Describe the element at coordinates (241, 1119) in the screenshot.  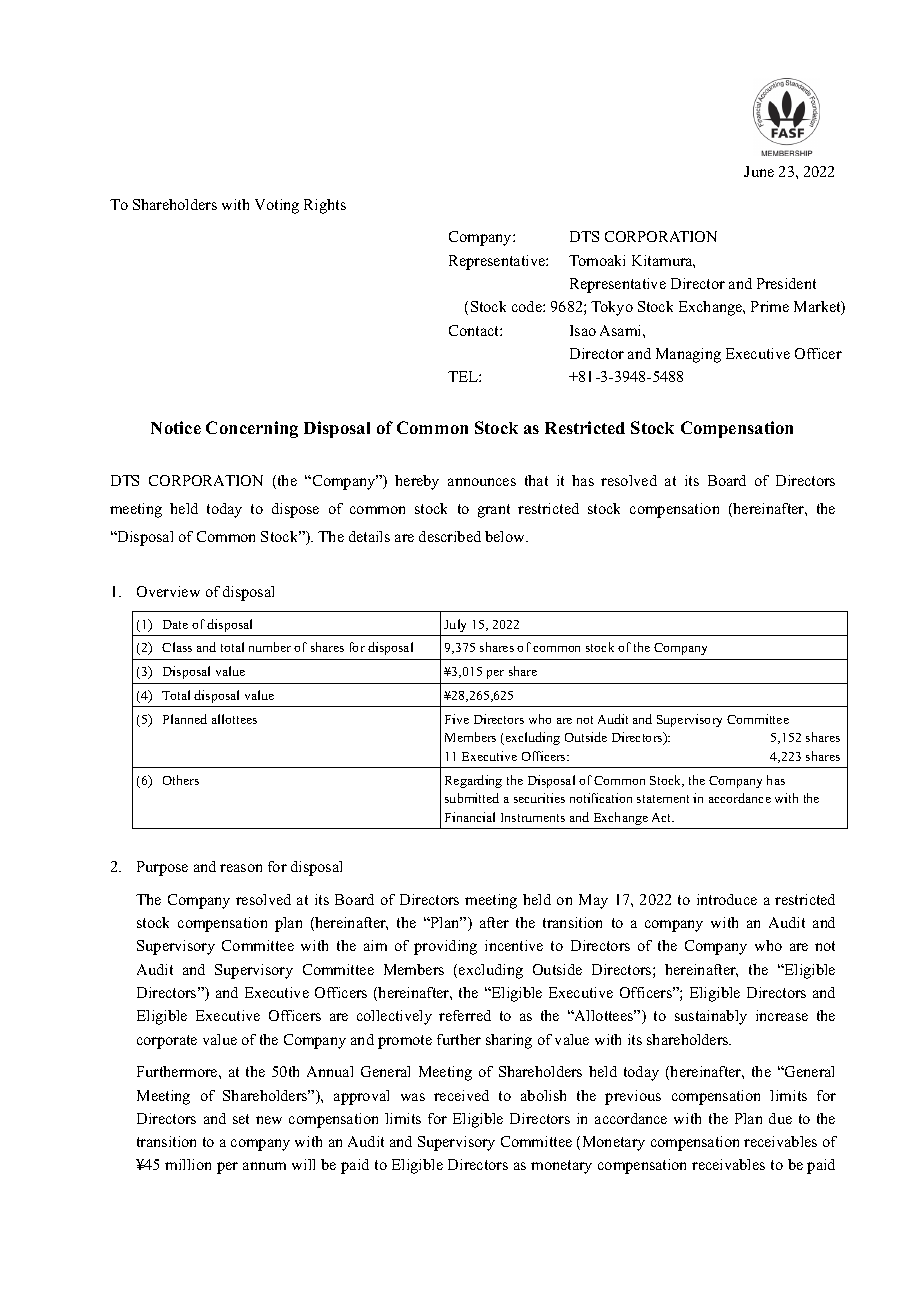
I see `set` at that location.
